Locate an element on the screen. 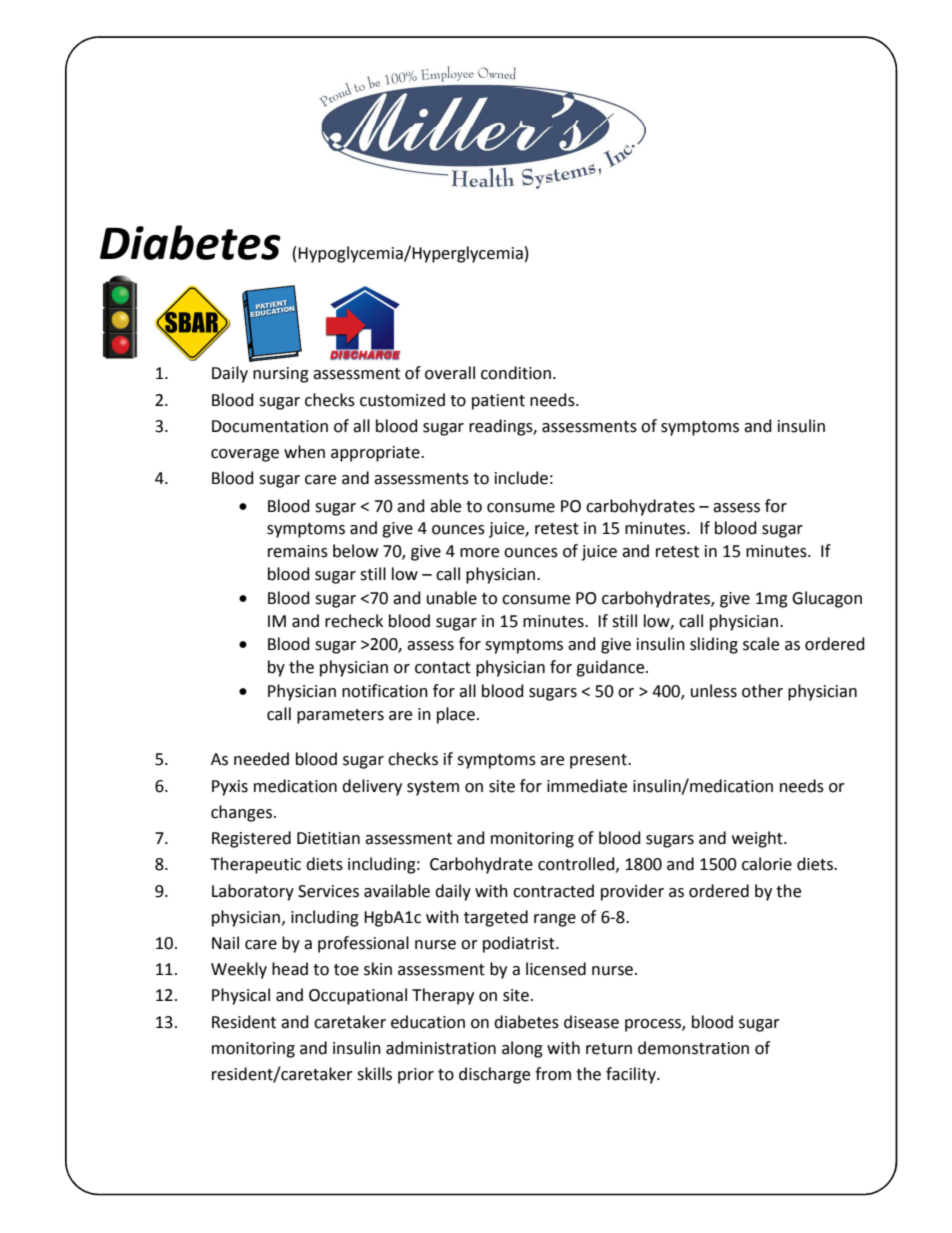 The width and height of the screenshot is (952, 1233). along is located at coordinates (522, 1049).
